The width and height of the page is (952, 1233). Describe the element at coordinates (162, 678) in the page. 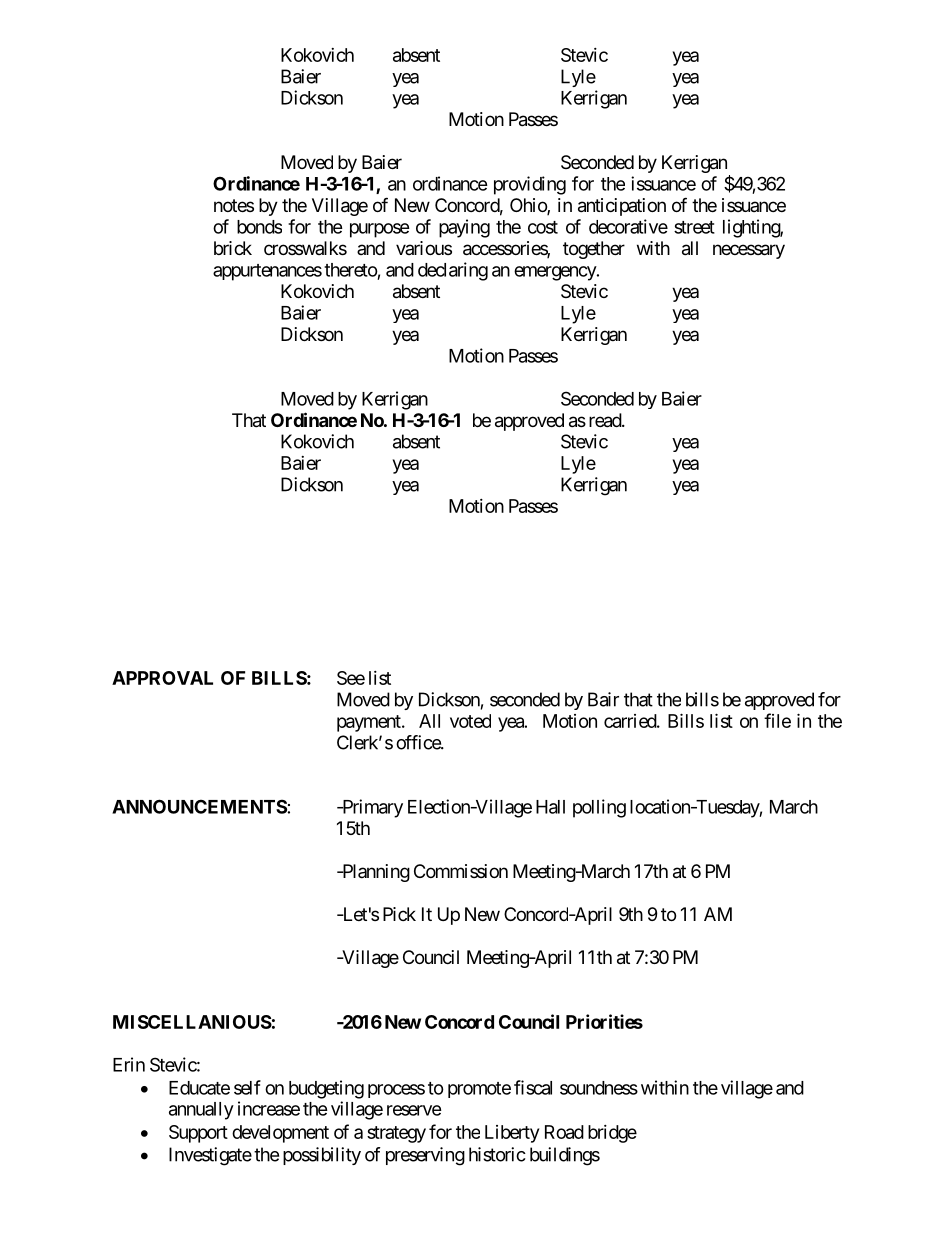

I see `APPROVAL` at that location.
